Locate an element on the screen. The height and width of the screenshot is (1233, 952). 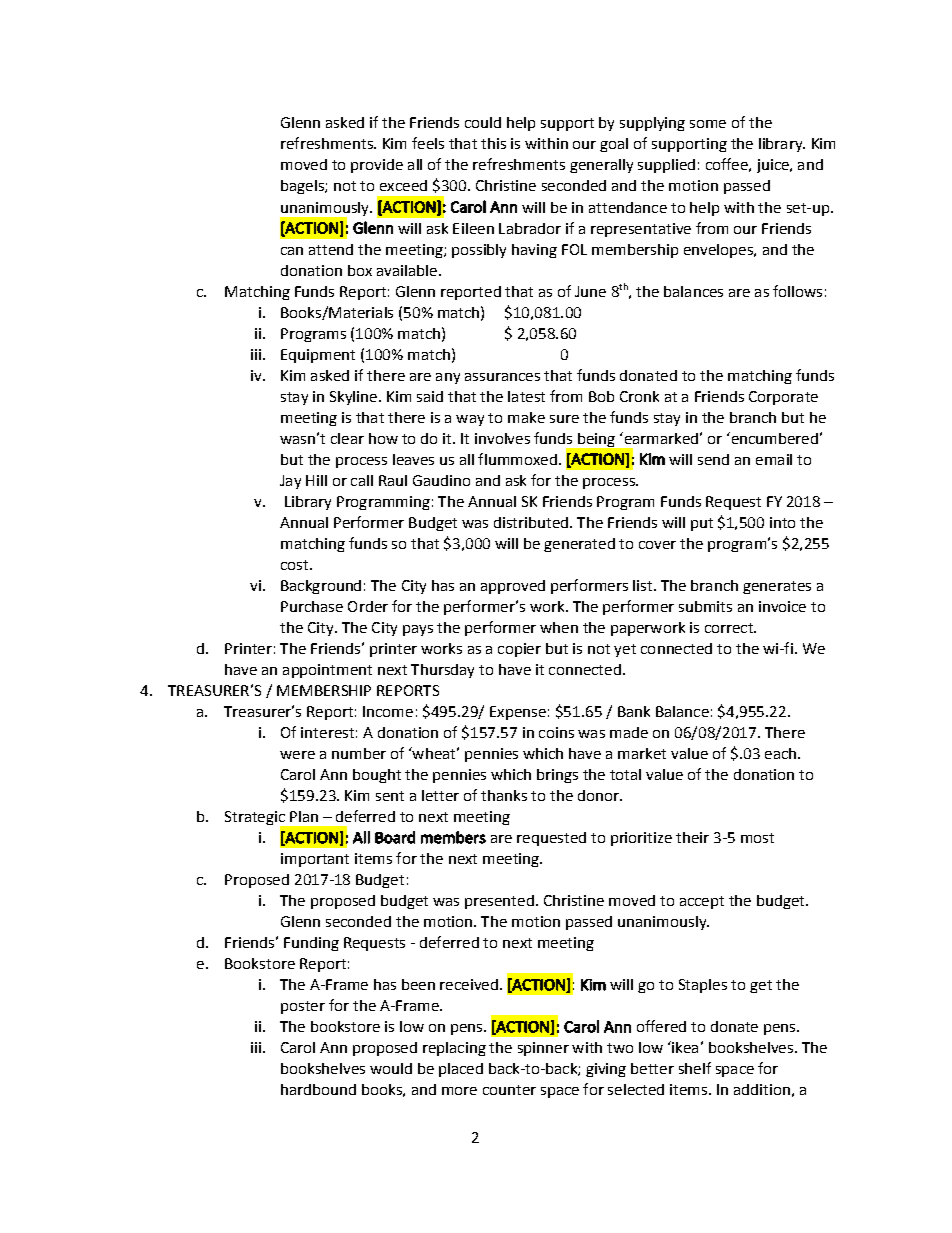
correct is located at coordinates (730, 628).
